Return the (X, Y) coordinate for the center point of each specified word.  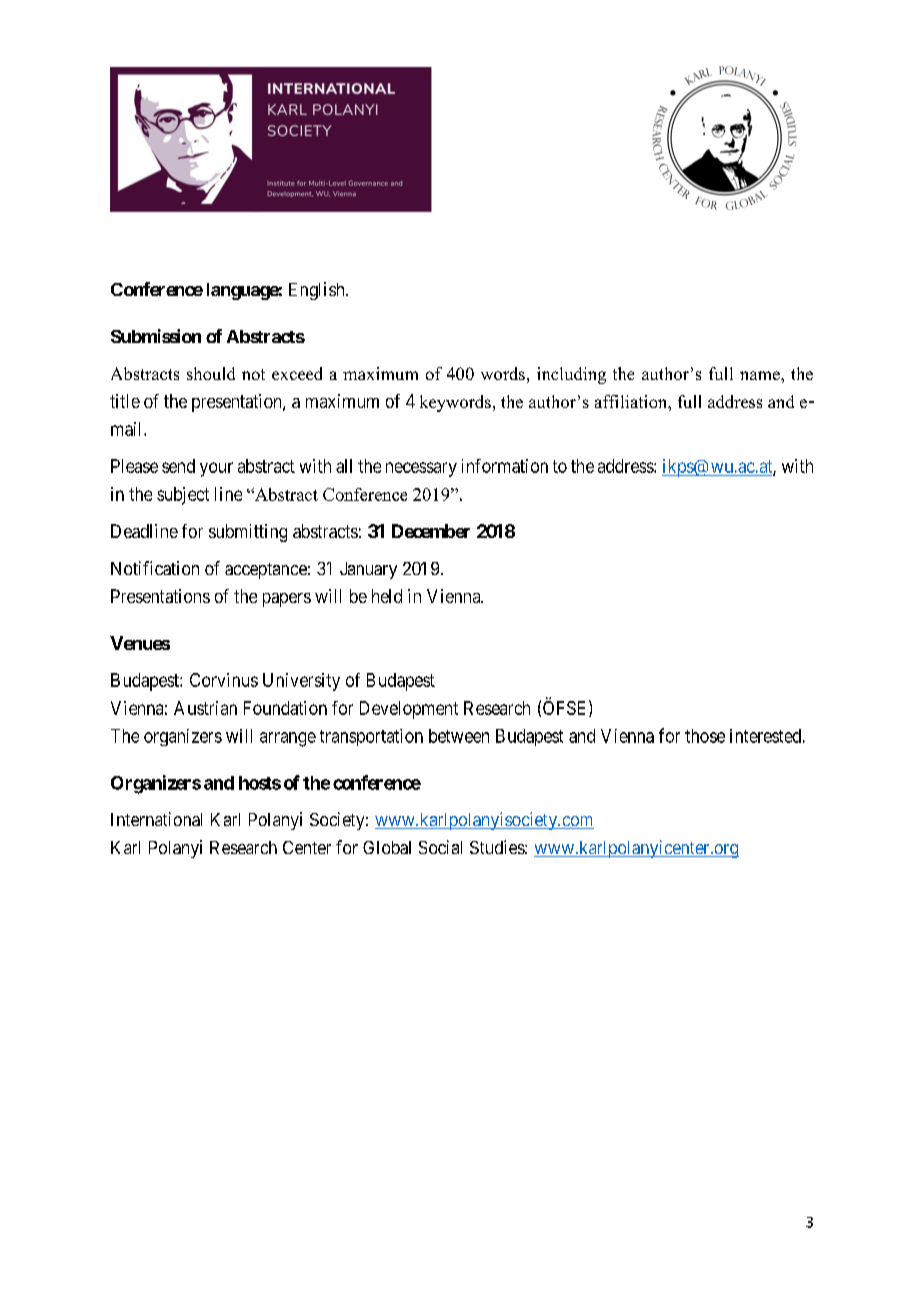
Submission (156, 336)
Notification (155, 568)
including (571, 375)
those (705, 736)
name (761, 375)
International (156, 819)
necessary (421, 469)
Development (409, 710)
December (431, 531)
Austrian (205, 708)
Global (387, 847)
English (318, 291)
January (368, 570)
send (178, 466)
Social (440, 847)
